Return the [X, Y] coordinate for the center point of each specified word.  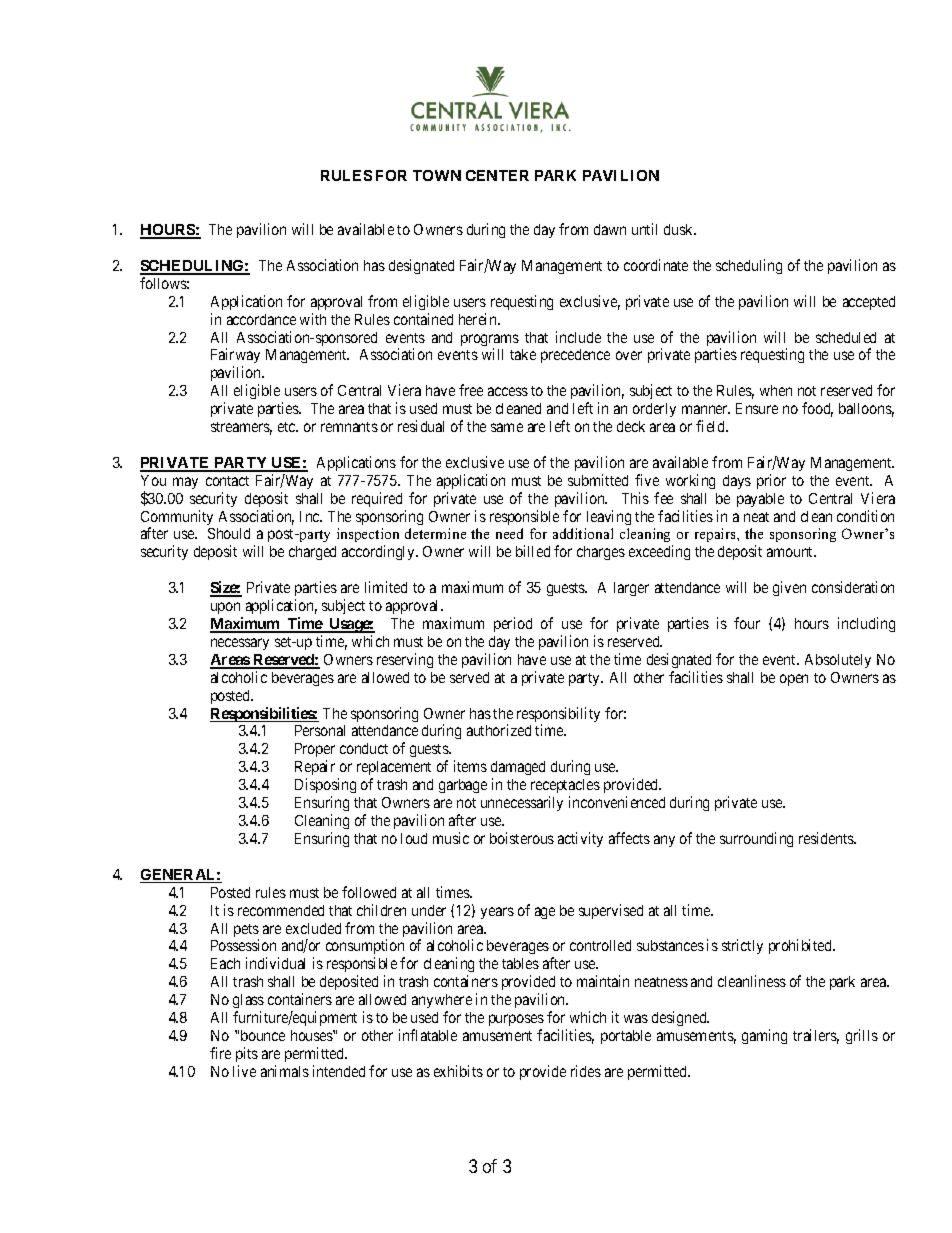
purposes [516, 1020]
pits [247, 1054]
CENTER [497, 175]
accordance [261, 319]
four [747, 623]
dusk [680, 229]
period [513, 624]
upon [227, 610]
